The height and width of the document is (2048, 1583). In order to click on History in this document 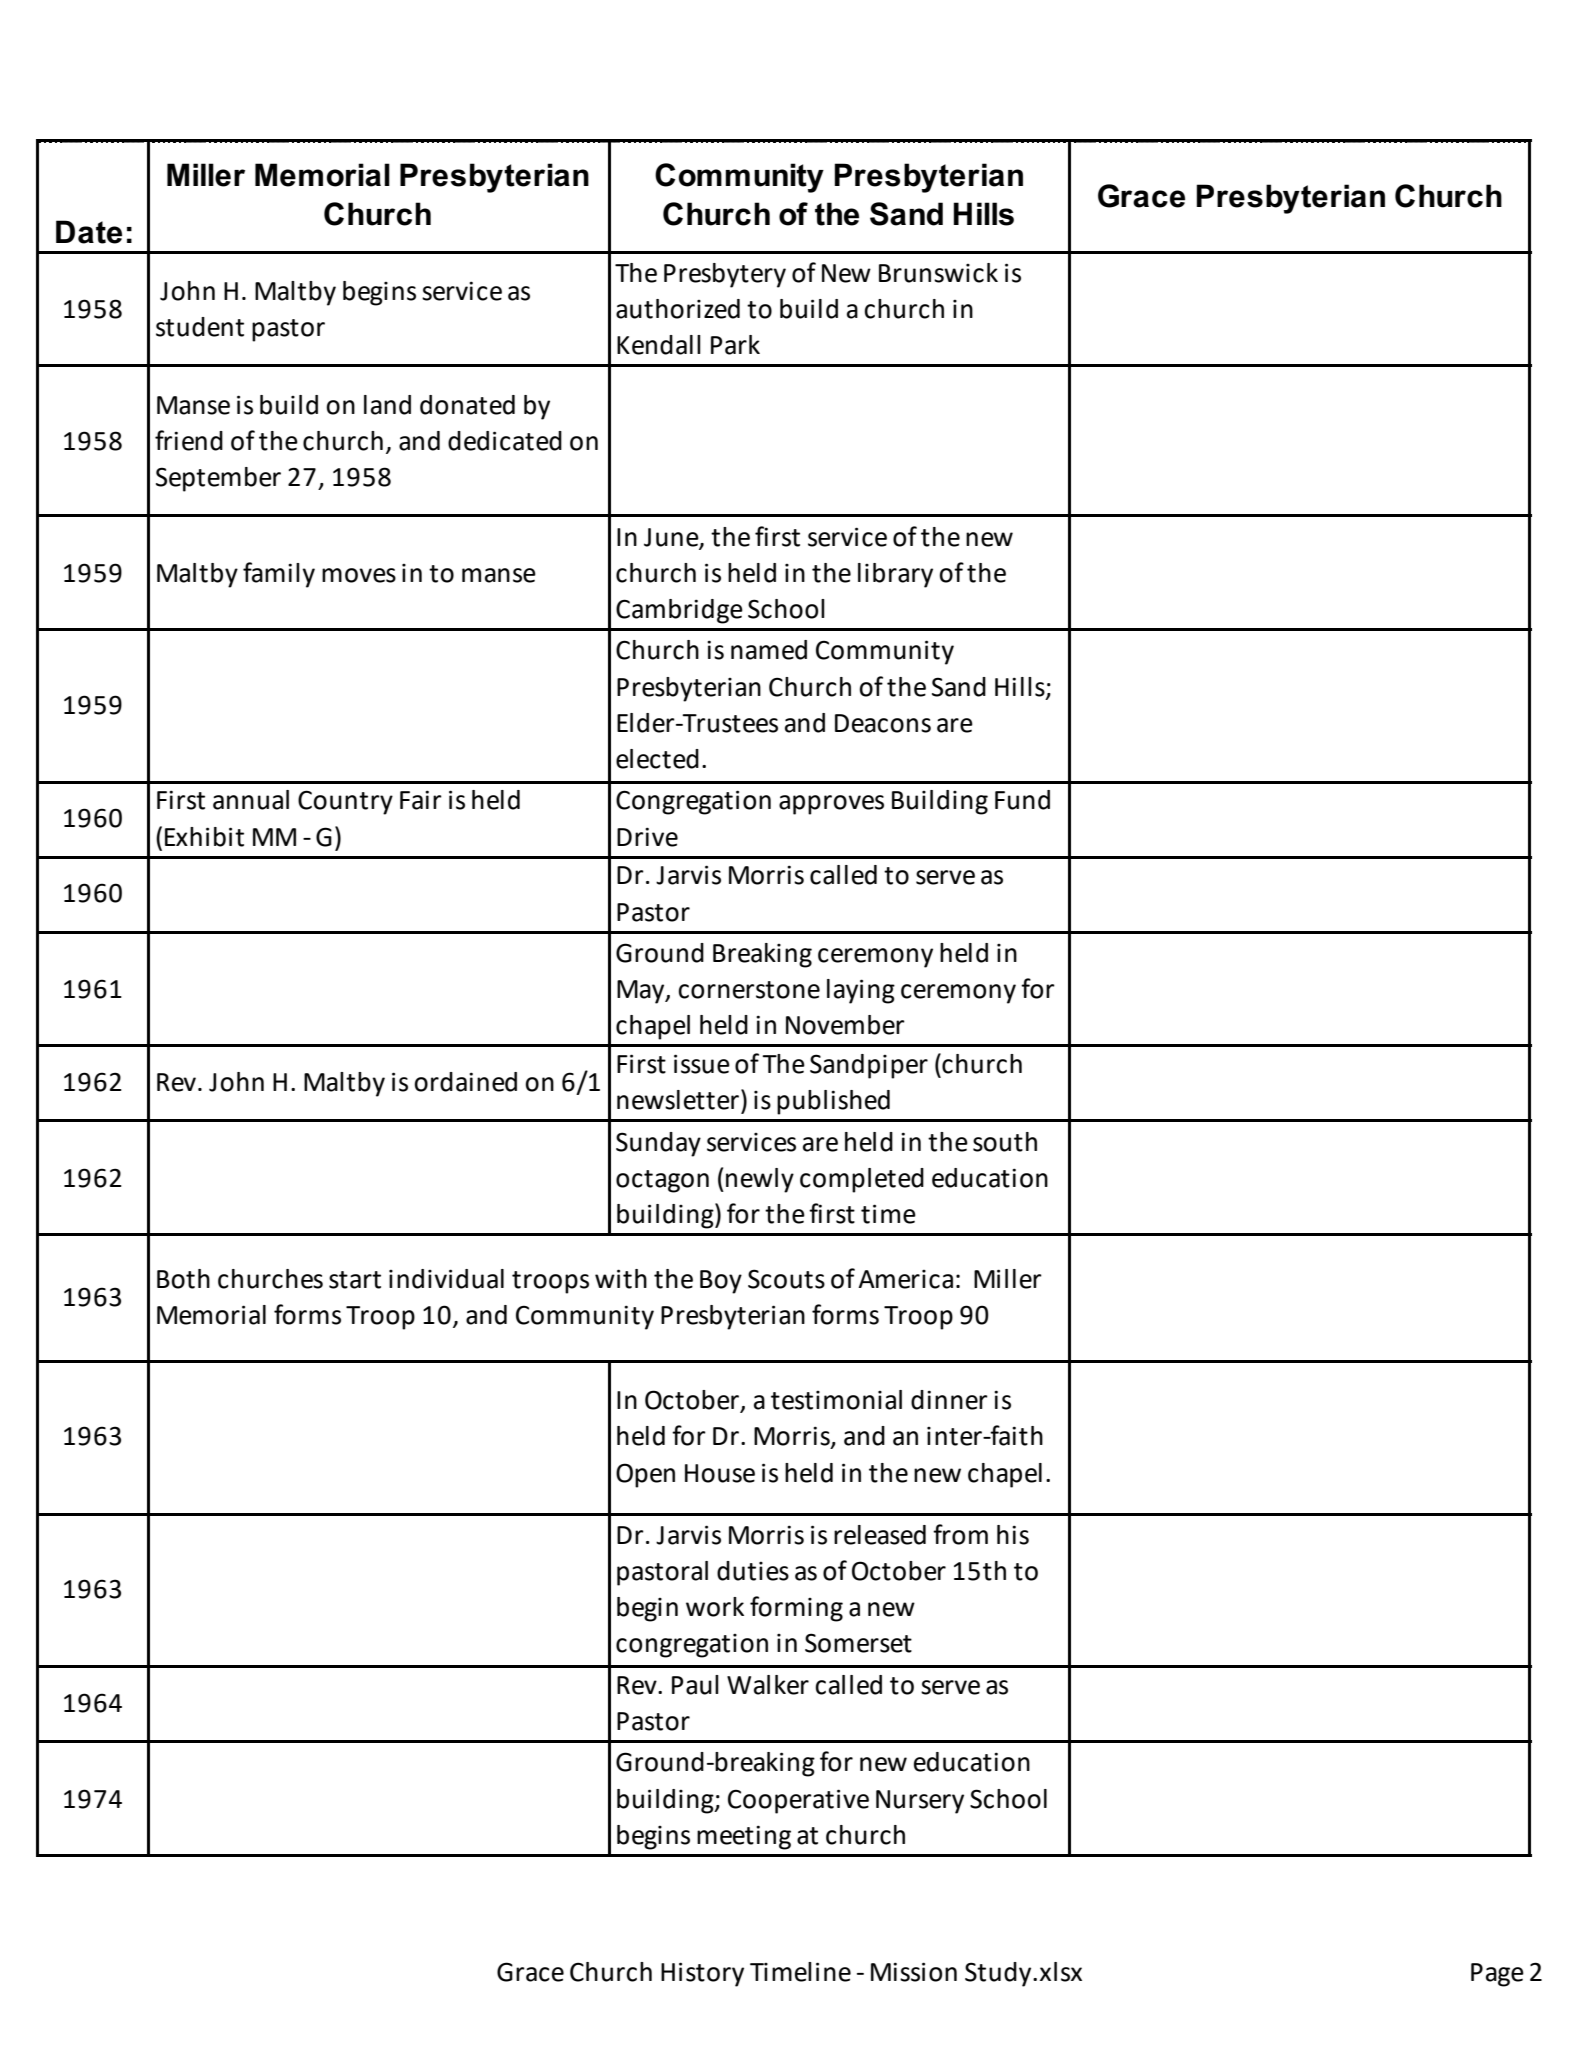, I will do `click(702, 1974)`.
